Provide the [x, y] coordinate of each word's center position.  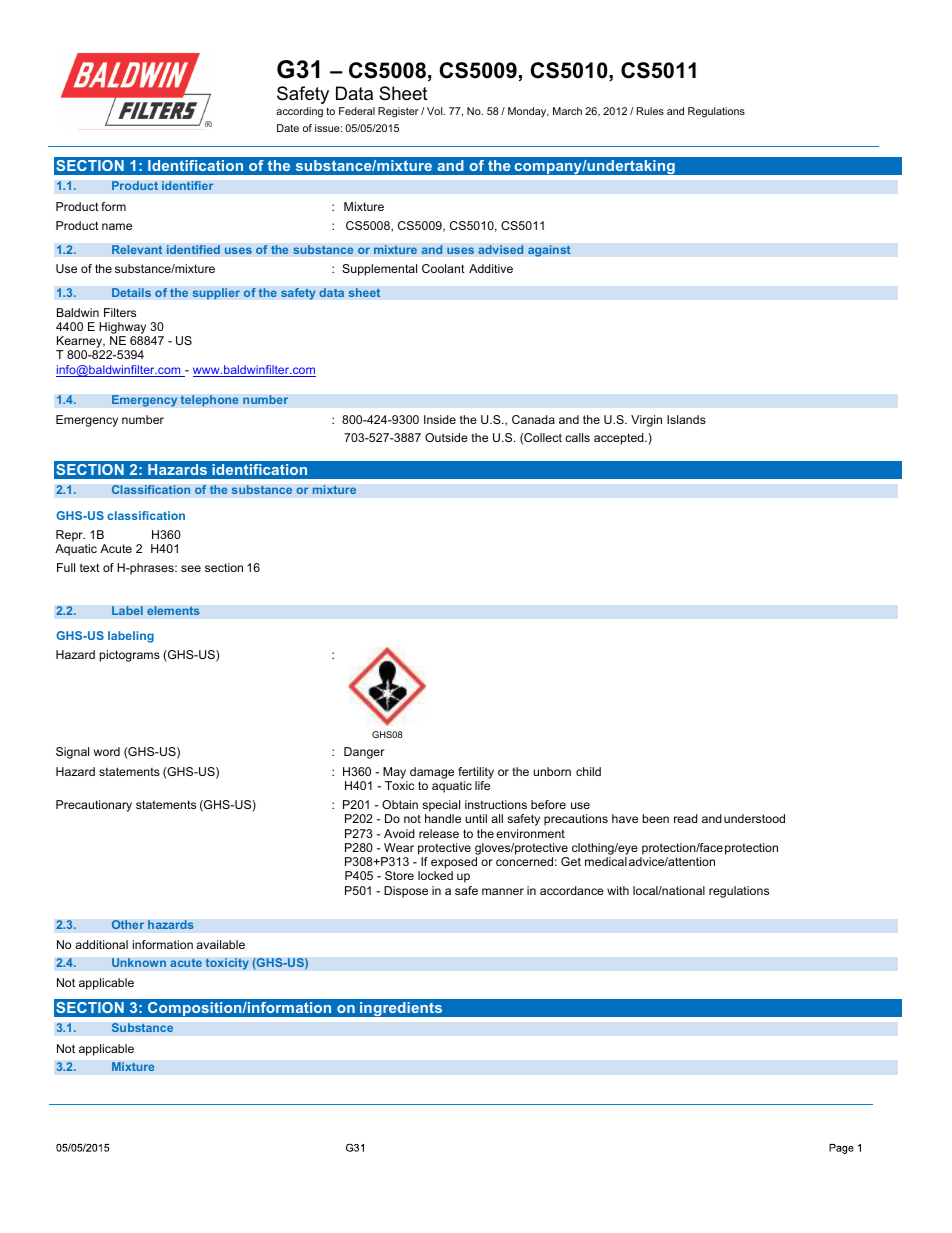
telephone [209, 401]
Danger [364, 753]
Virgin [646, 421]
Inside [440, 419]
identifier [188, 185]
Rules [650, 111]
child [588, 771]
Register [398, 112]
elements [173, 610]
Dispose [406, 892]
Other [127, 924]
